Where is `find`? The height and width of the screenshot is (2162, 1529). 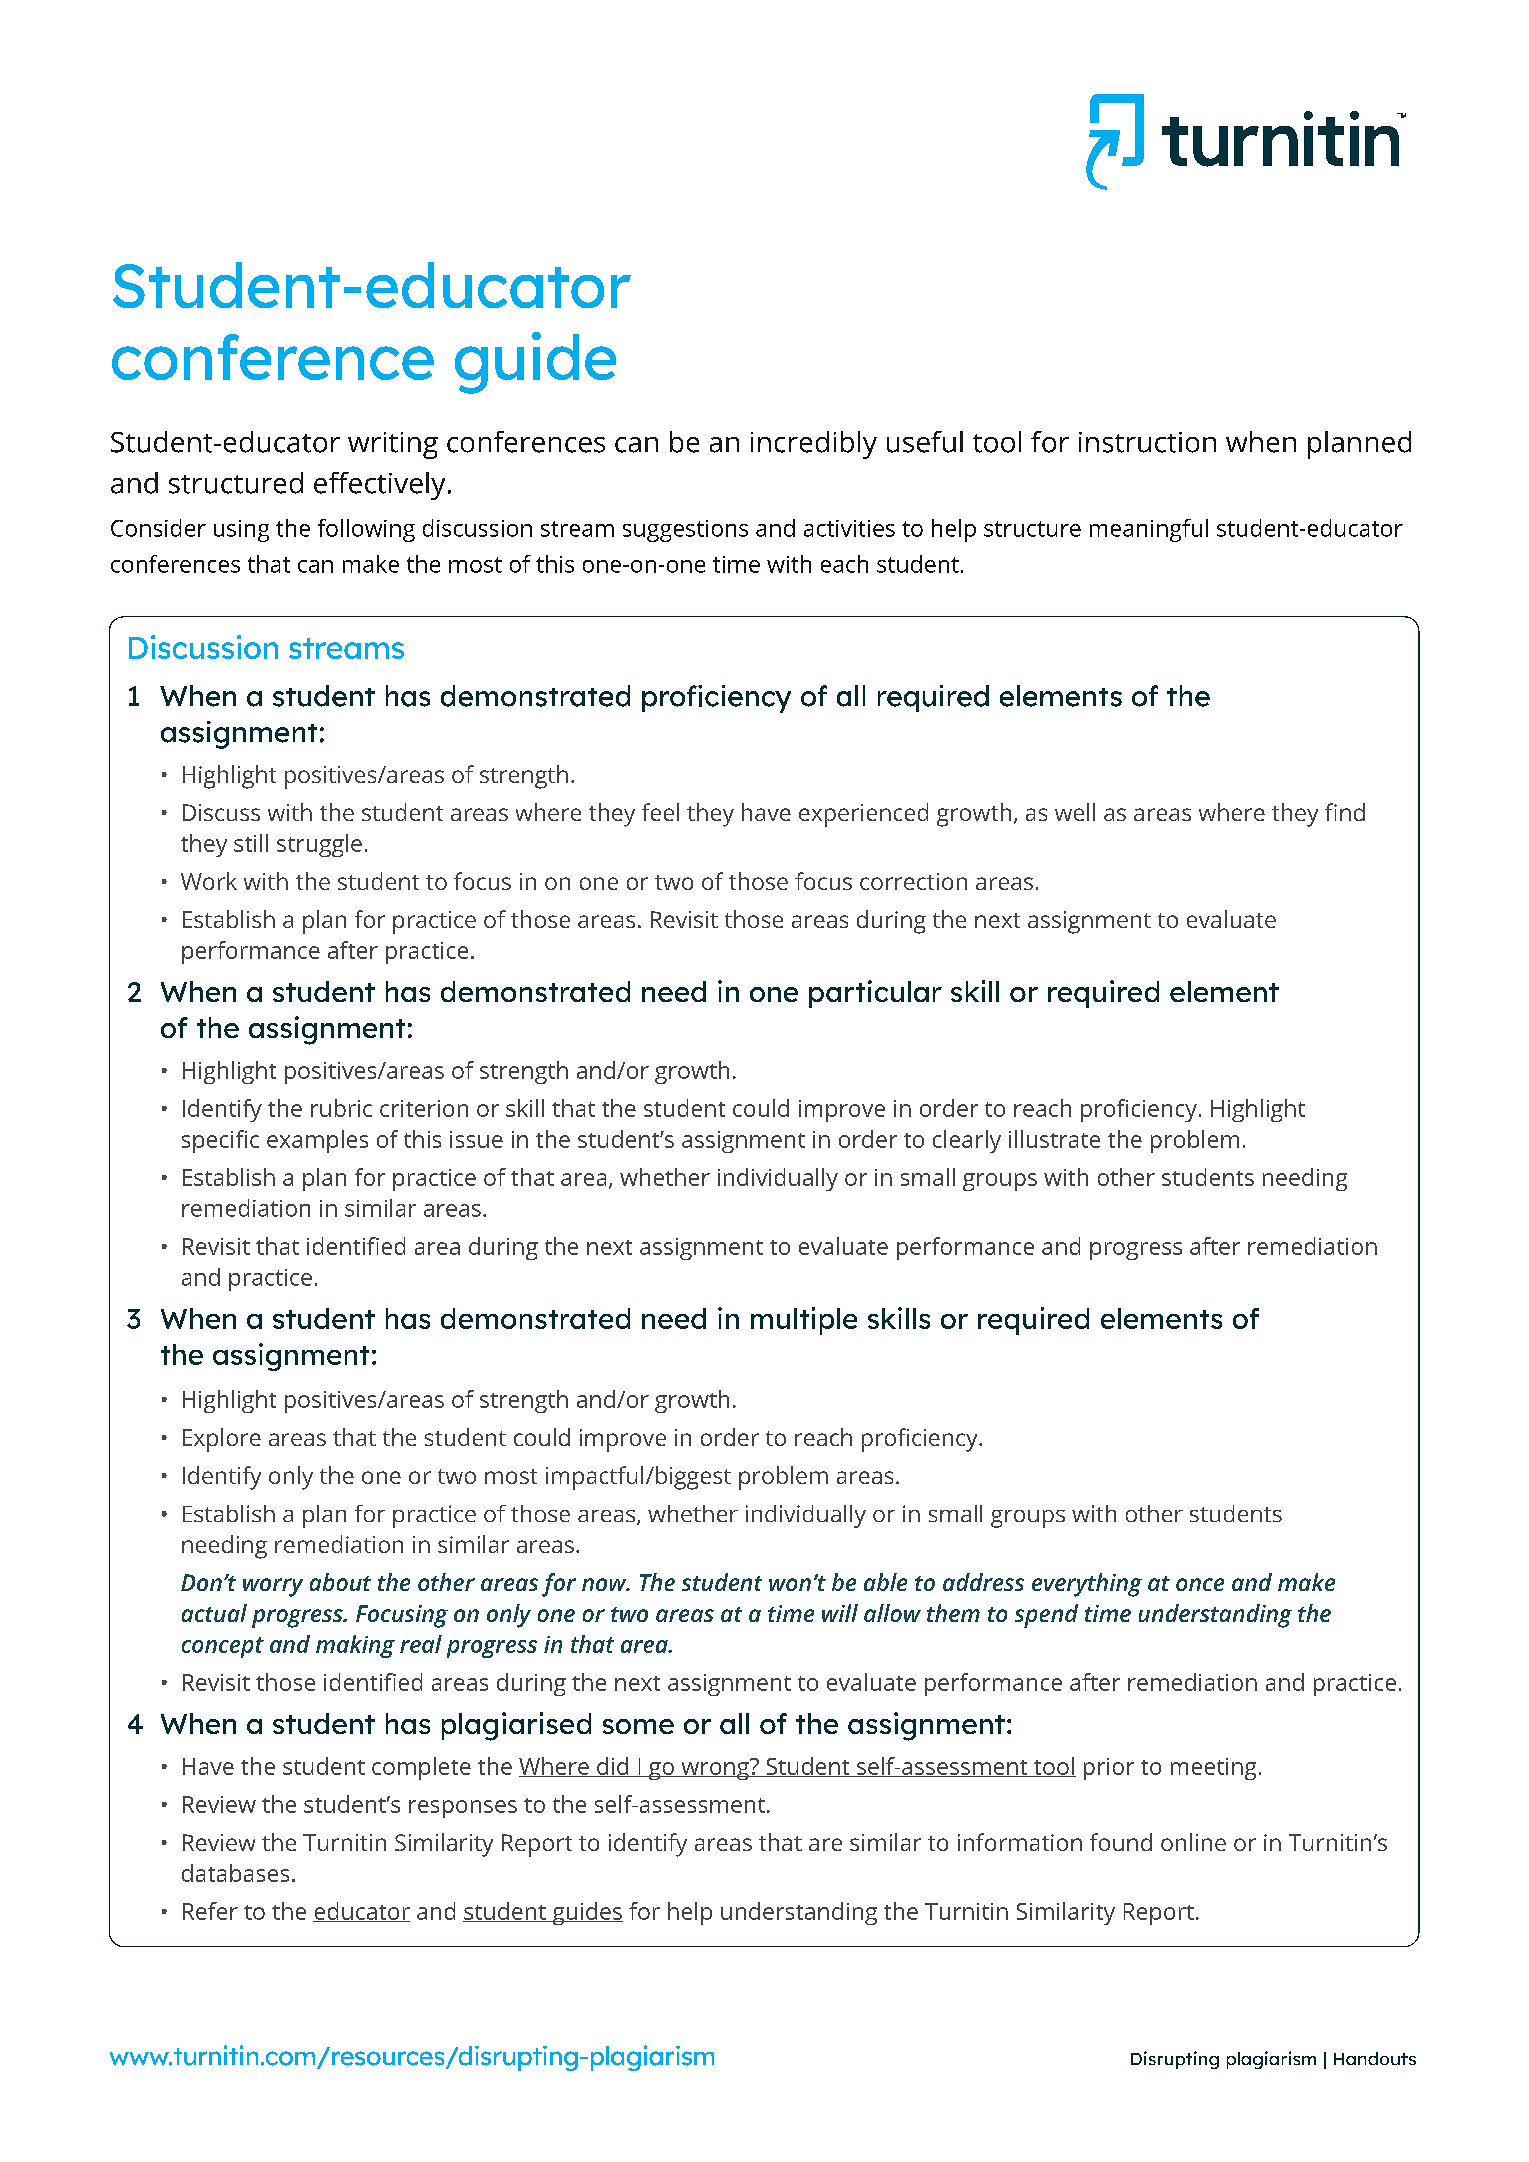 find is located at coordinates (1345, 812).
